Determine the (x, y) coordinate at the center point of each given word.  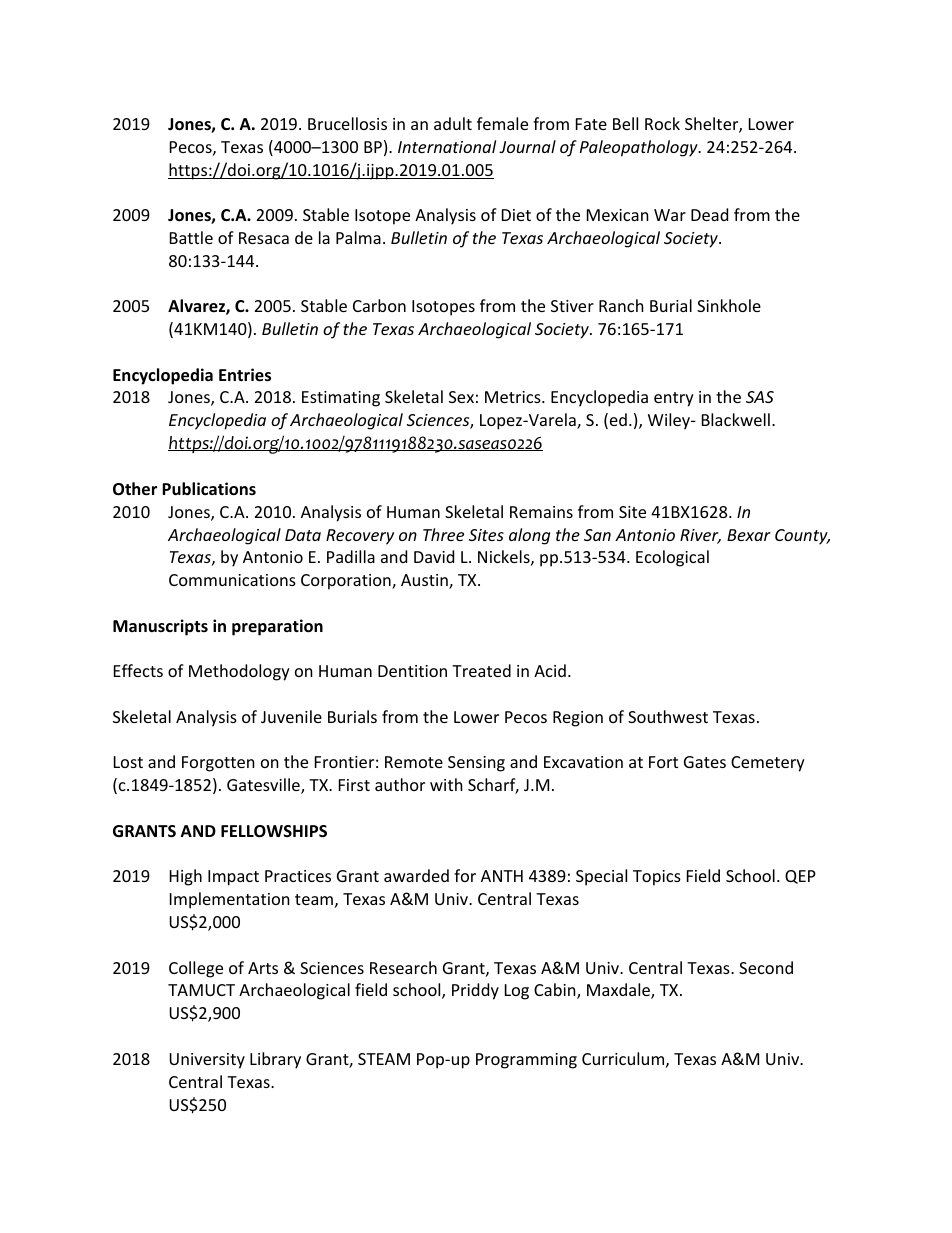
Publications (209, 489)
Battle (191, 237)
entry (674, 399)
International (447, 146)
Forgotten (218, 764)
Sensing (476, 764)
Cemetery (768, 764)
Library (275, 1060)
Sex (461, 397)
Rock (662, 123)
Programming (526, 1061)
